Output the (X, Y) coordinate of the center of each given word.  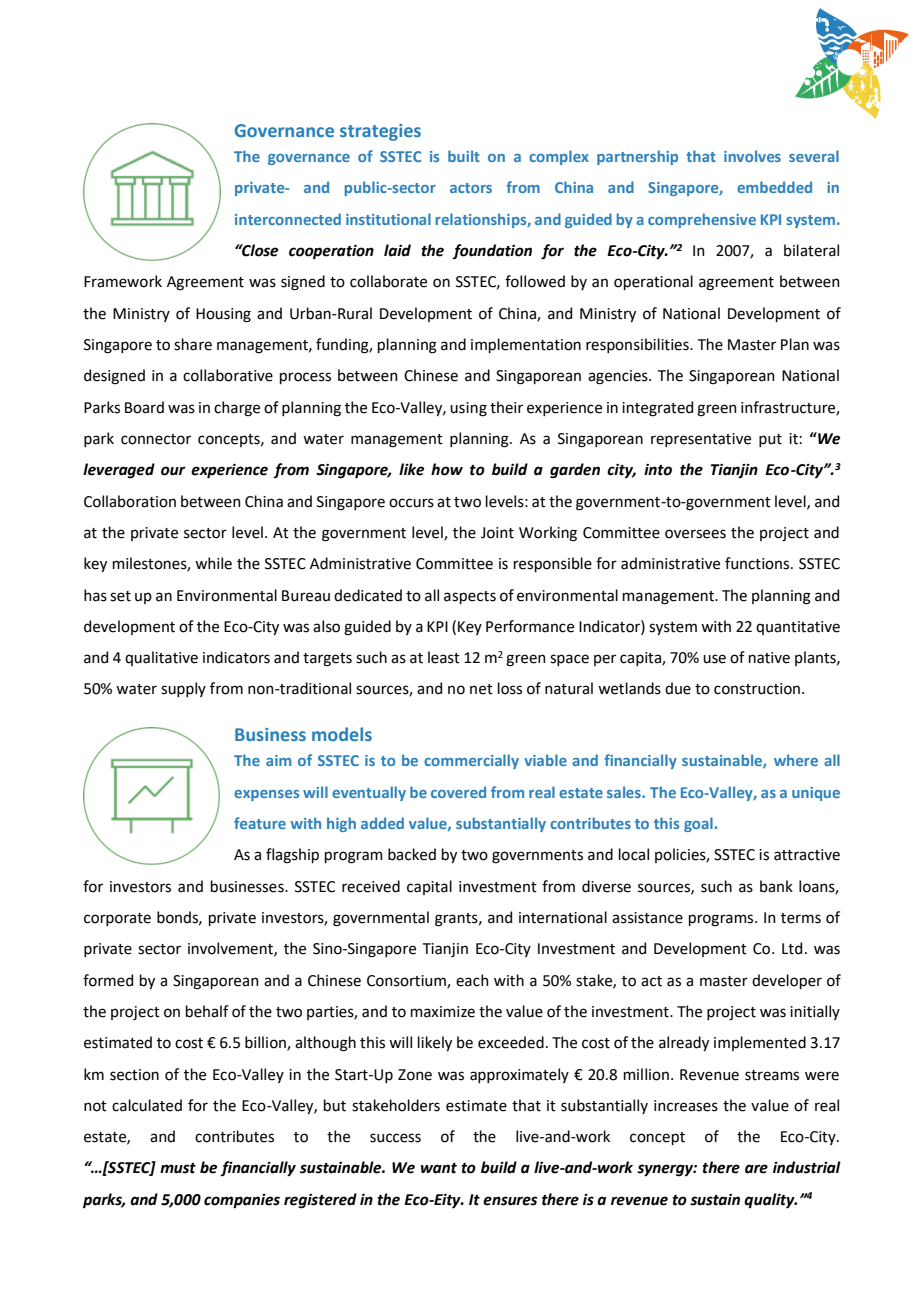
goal (698, 824)
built (464, 156)
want (439, 1168)
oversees (695, 534)
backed (412, 854)
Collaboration (130, 501)
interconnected (288, 219)
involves (752, 156)
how (447, 469)
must (178, 1168)
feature (260, 823)
